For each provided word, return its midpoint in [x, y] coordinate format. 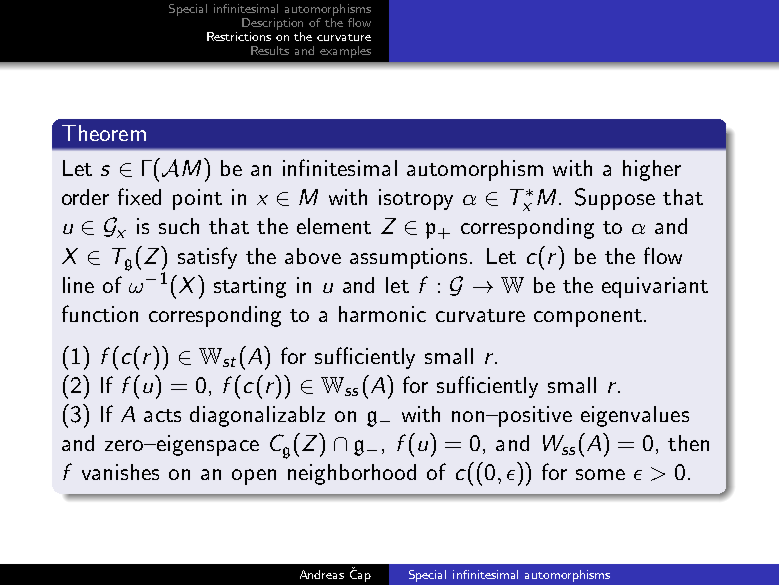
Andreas [322, 574]
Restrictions [239, 36]
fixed [139, 196]
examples [345, 52]
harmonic [382, 314]
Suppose [615, 199]
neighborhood [352, 474]
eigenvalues [635, 416]
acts [162, 415]
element [334, 226]
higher [652, 170]
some [600, 474]
